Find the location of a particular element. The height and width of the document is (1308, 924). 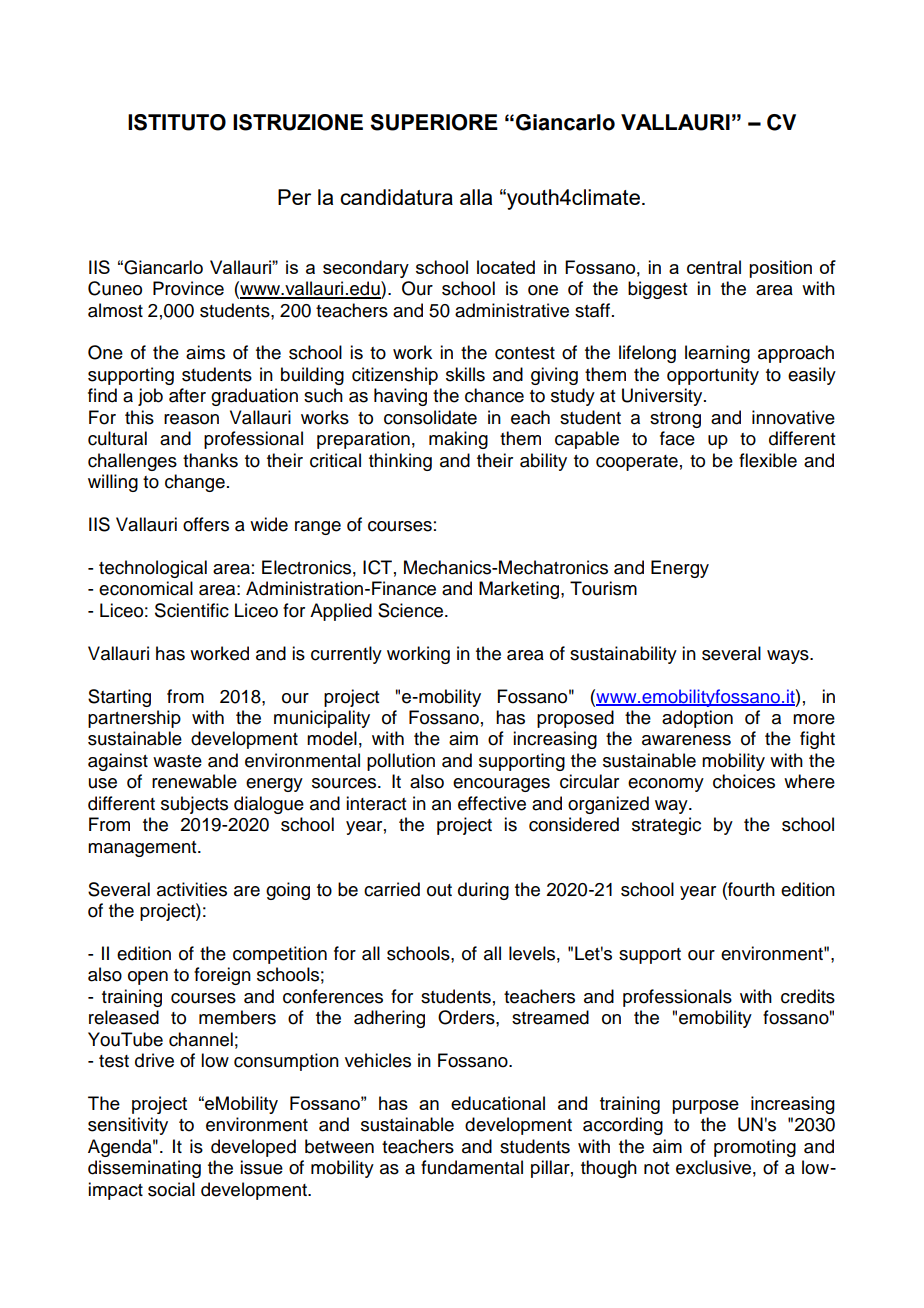

partnership is located at coordinates (134, 719).
